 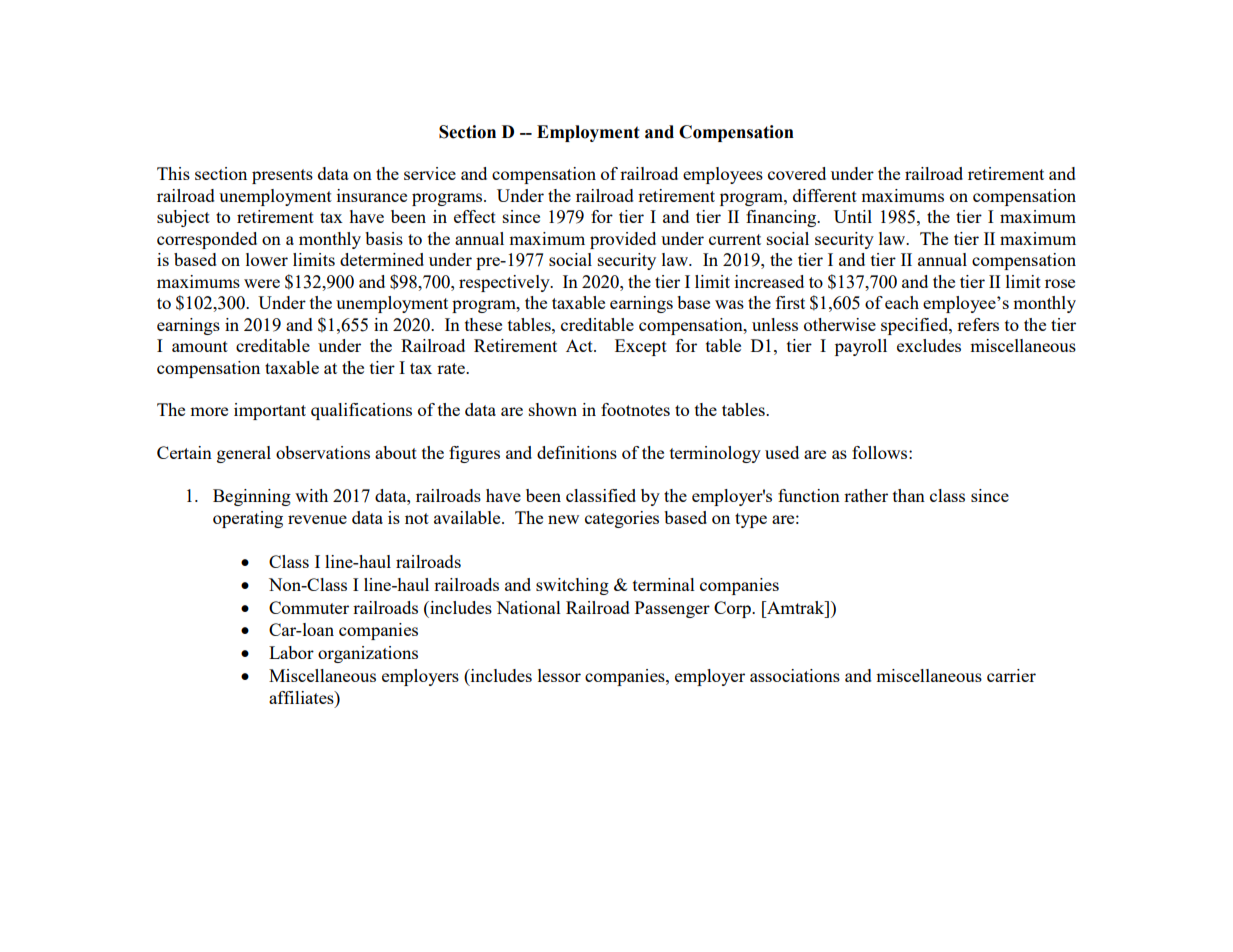 What do you see at coordinates (622, 519) in the page?
I see `categories` at bounding box center [622, 519].
